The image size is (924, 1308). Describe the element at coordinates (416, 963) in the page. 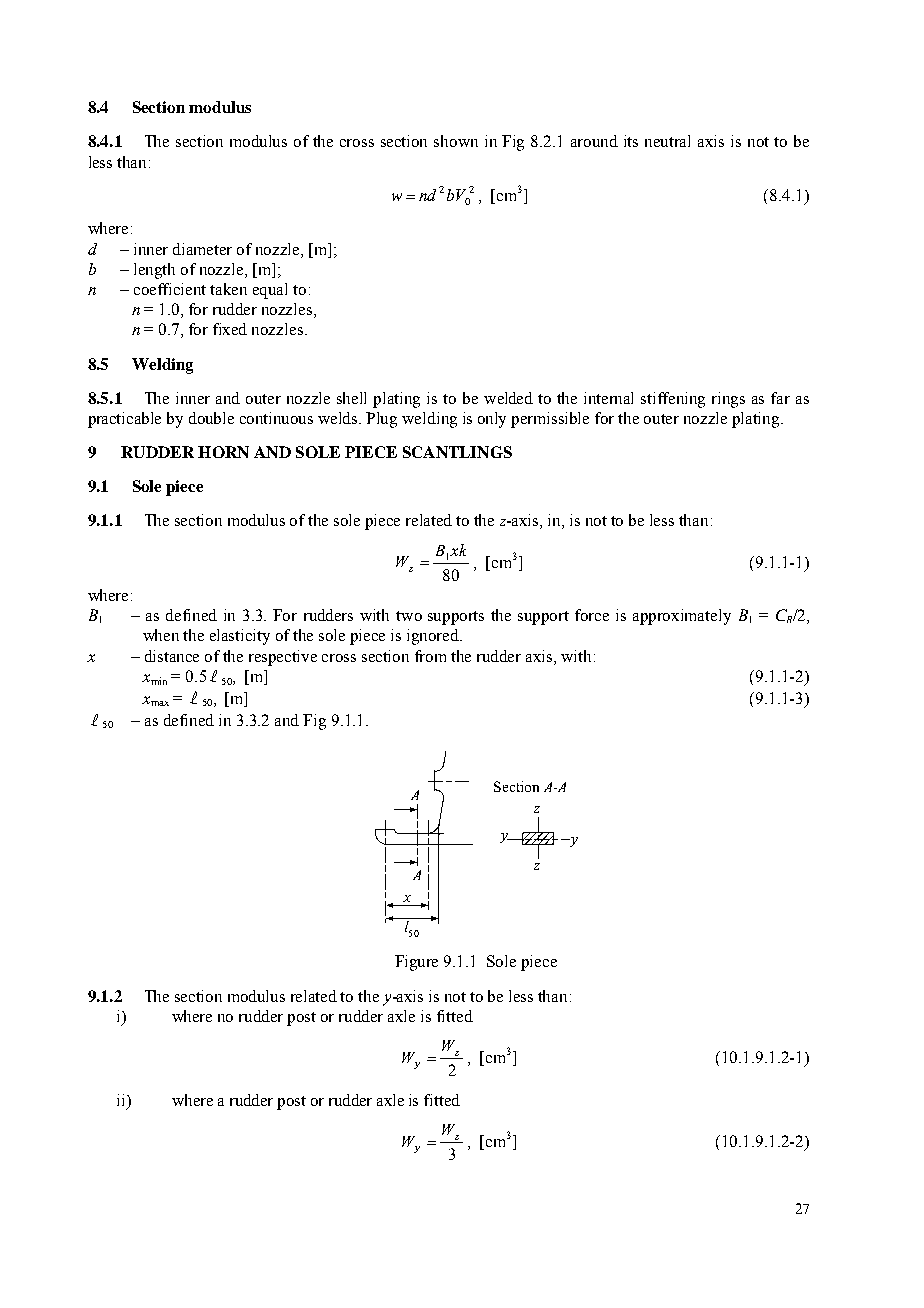

I see `Figure` at that location.
